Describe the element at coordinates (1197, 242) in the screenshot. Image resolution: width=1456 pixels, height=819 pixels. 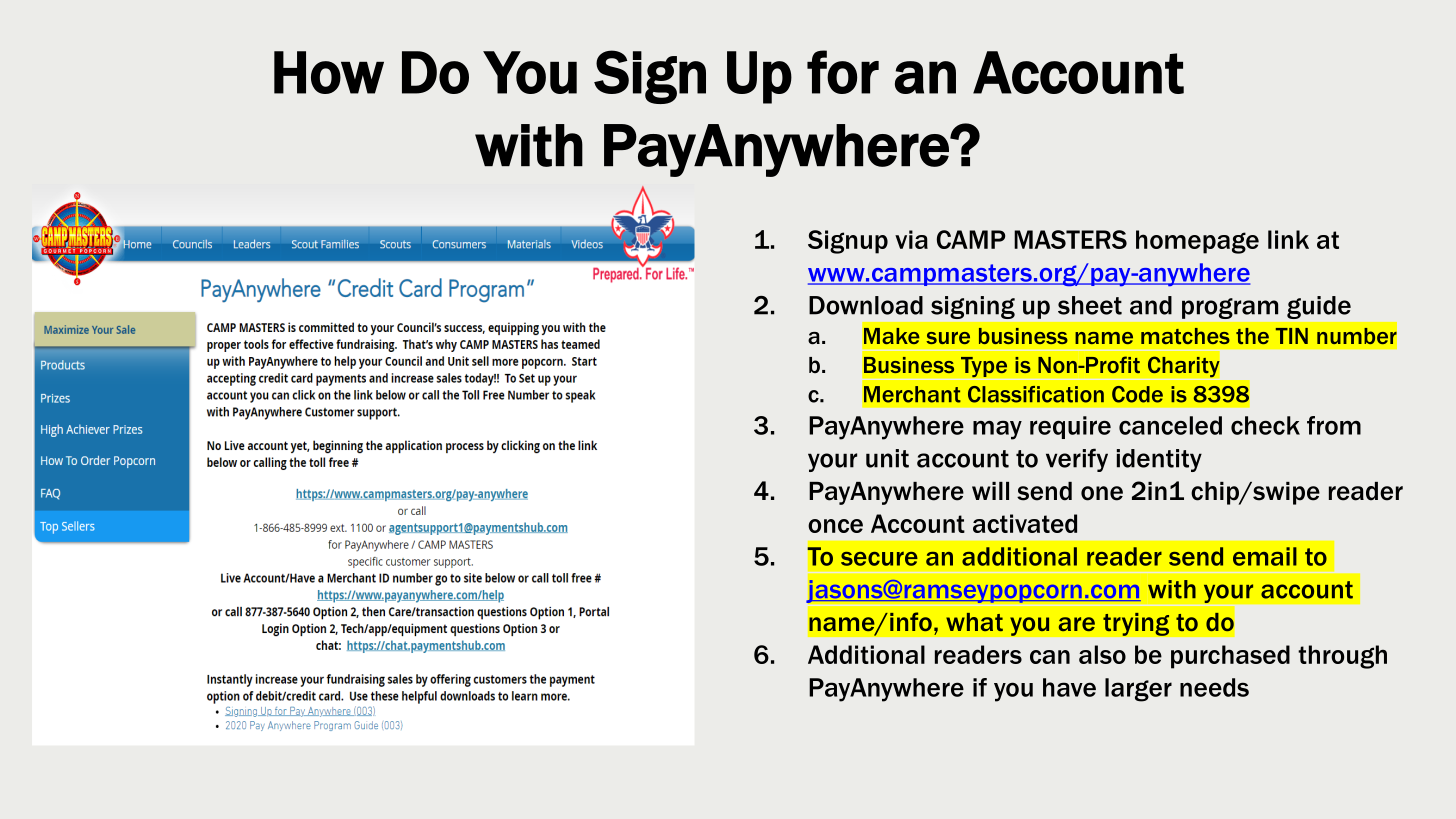
I see `homepage` at that location.
